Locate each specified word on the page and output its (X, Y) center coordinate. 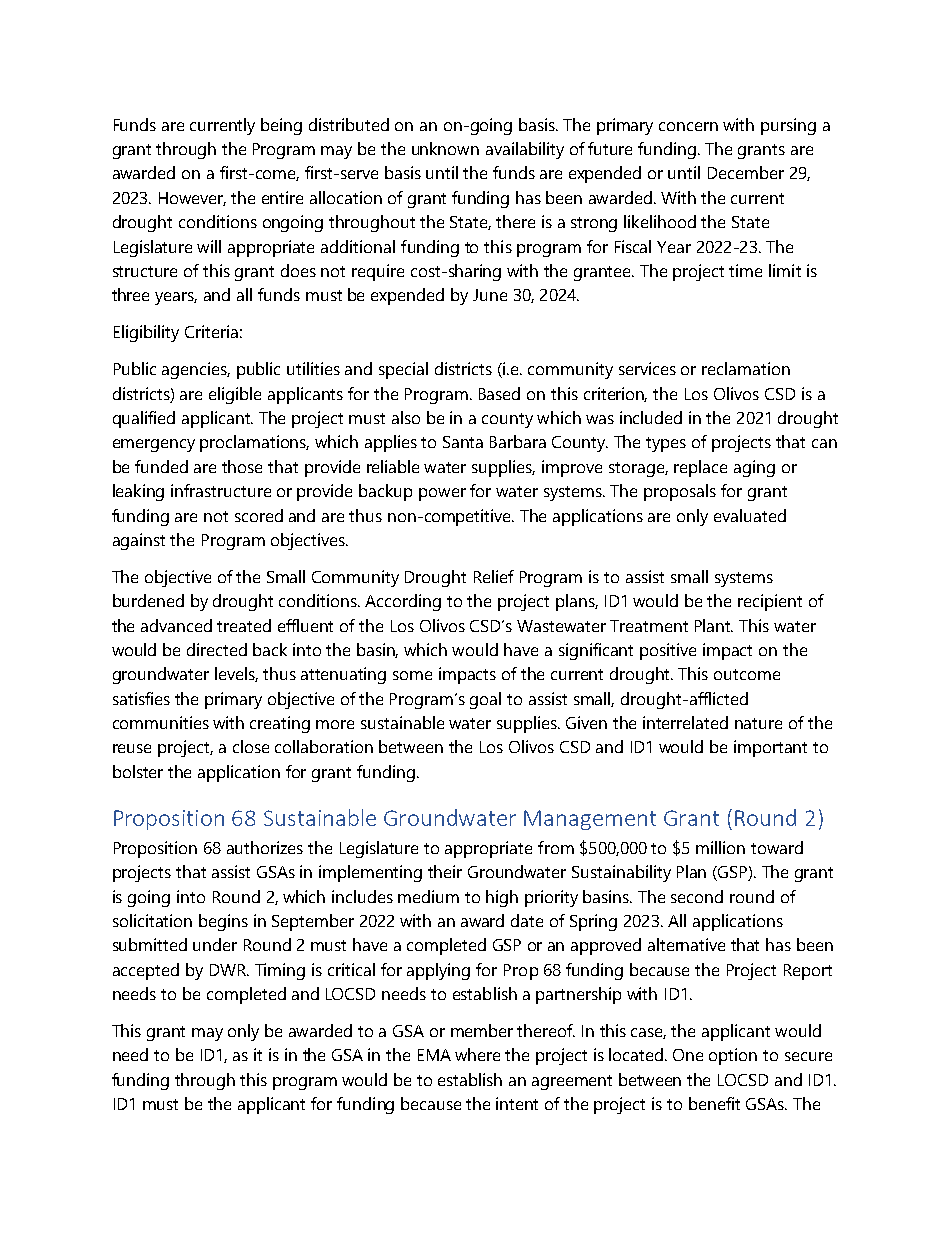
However (192, 199)
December (746, 172)
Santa (463, 442)
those (242, 466)
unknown (445, 148)
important (770, 748)
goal (485, 700)
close (251, 746)
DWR (229, 970)
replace (700, 468)
